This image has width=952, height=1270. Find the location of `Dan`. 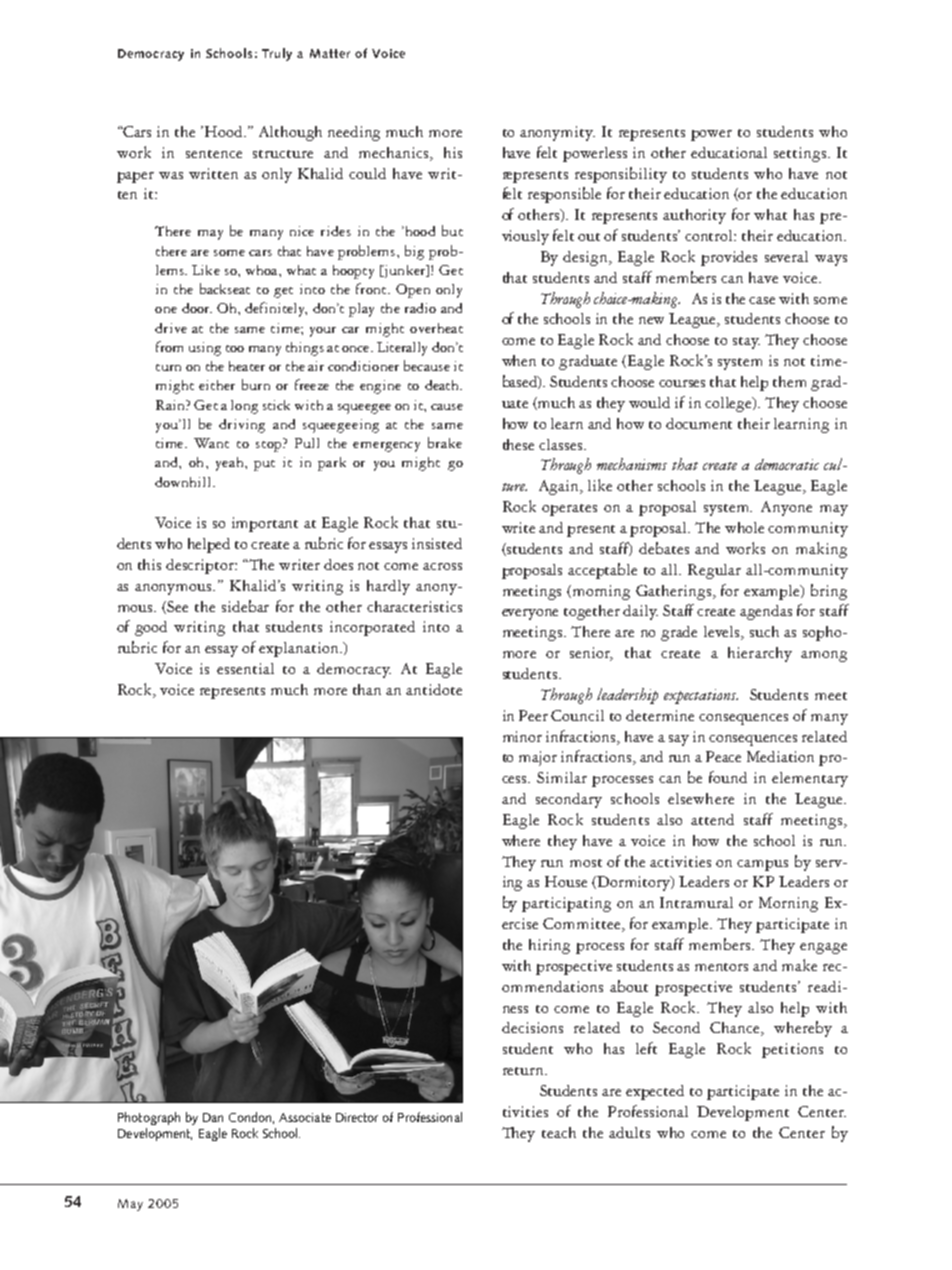

Dan is located at coordinates (213, 1117).
